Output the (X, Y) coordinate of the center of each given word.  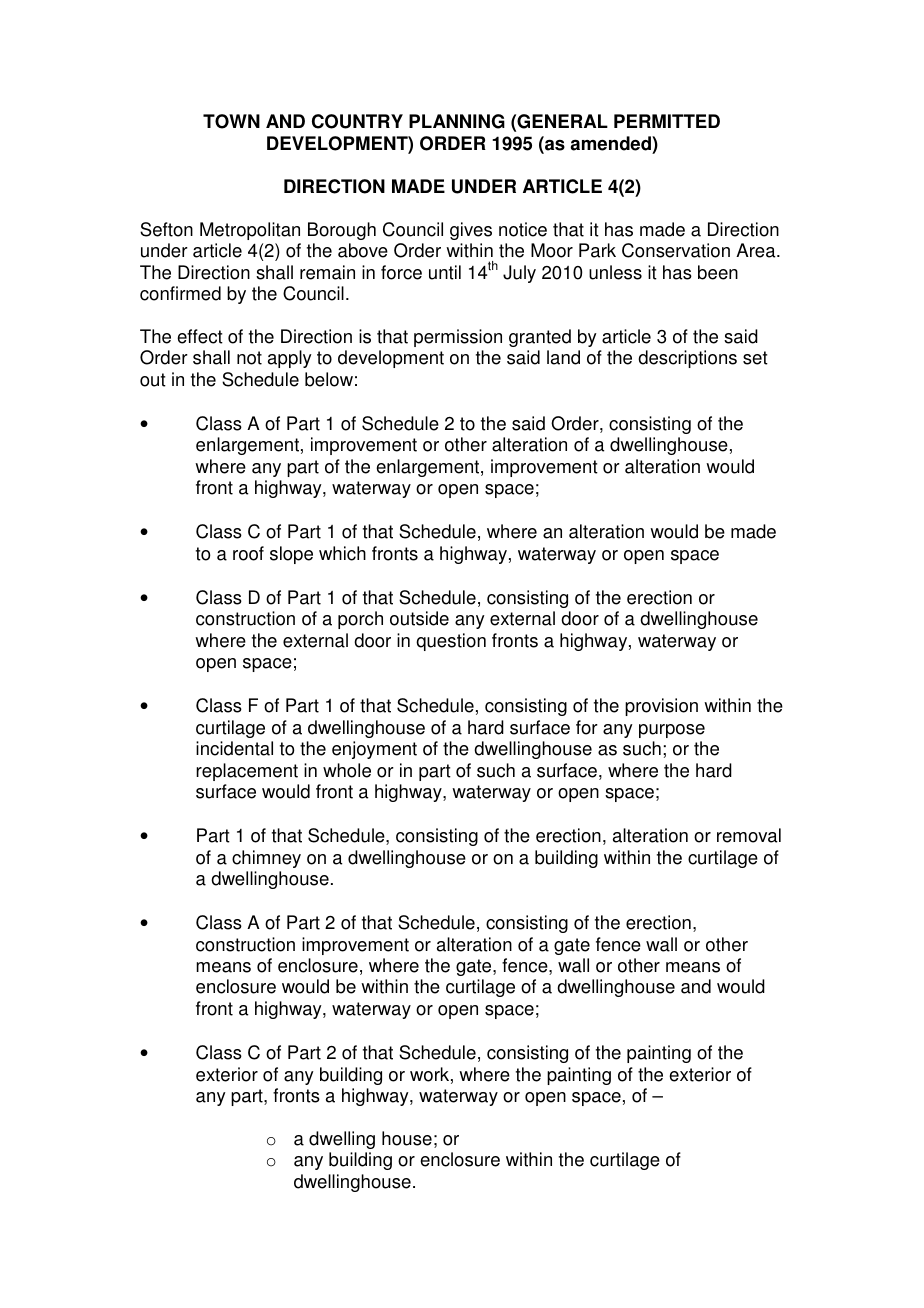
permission (458, 338)
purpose (672, 731)
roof (248, 553)
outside (419, 618)
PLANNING (457, 121)
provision (661, 707)
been (718, 272)
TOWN (231, 121)
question (451, 642)
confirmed (180, 293)
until (445, 272)
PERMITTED (667, 121)
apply (290, 359)
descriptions (687, 359)
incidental (234, 748)
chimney (266, 859)
